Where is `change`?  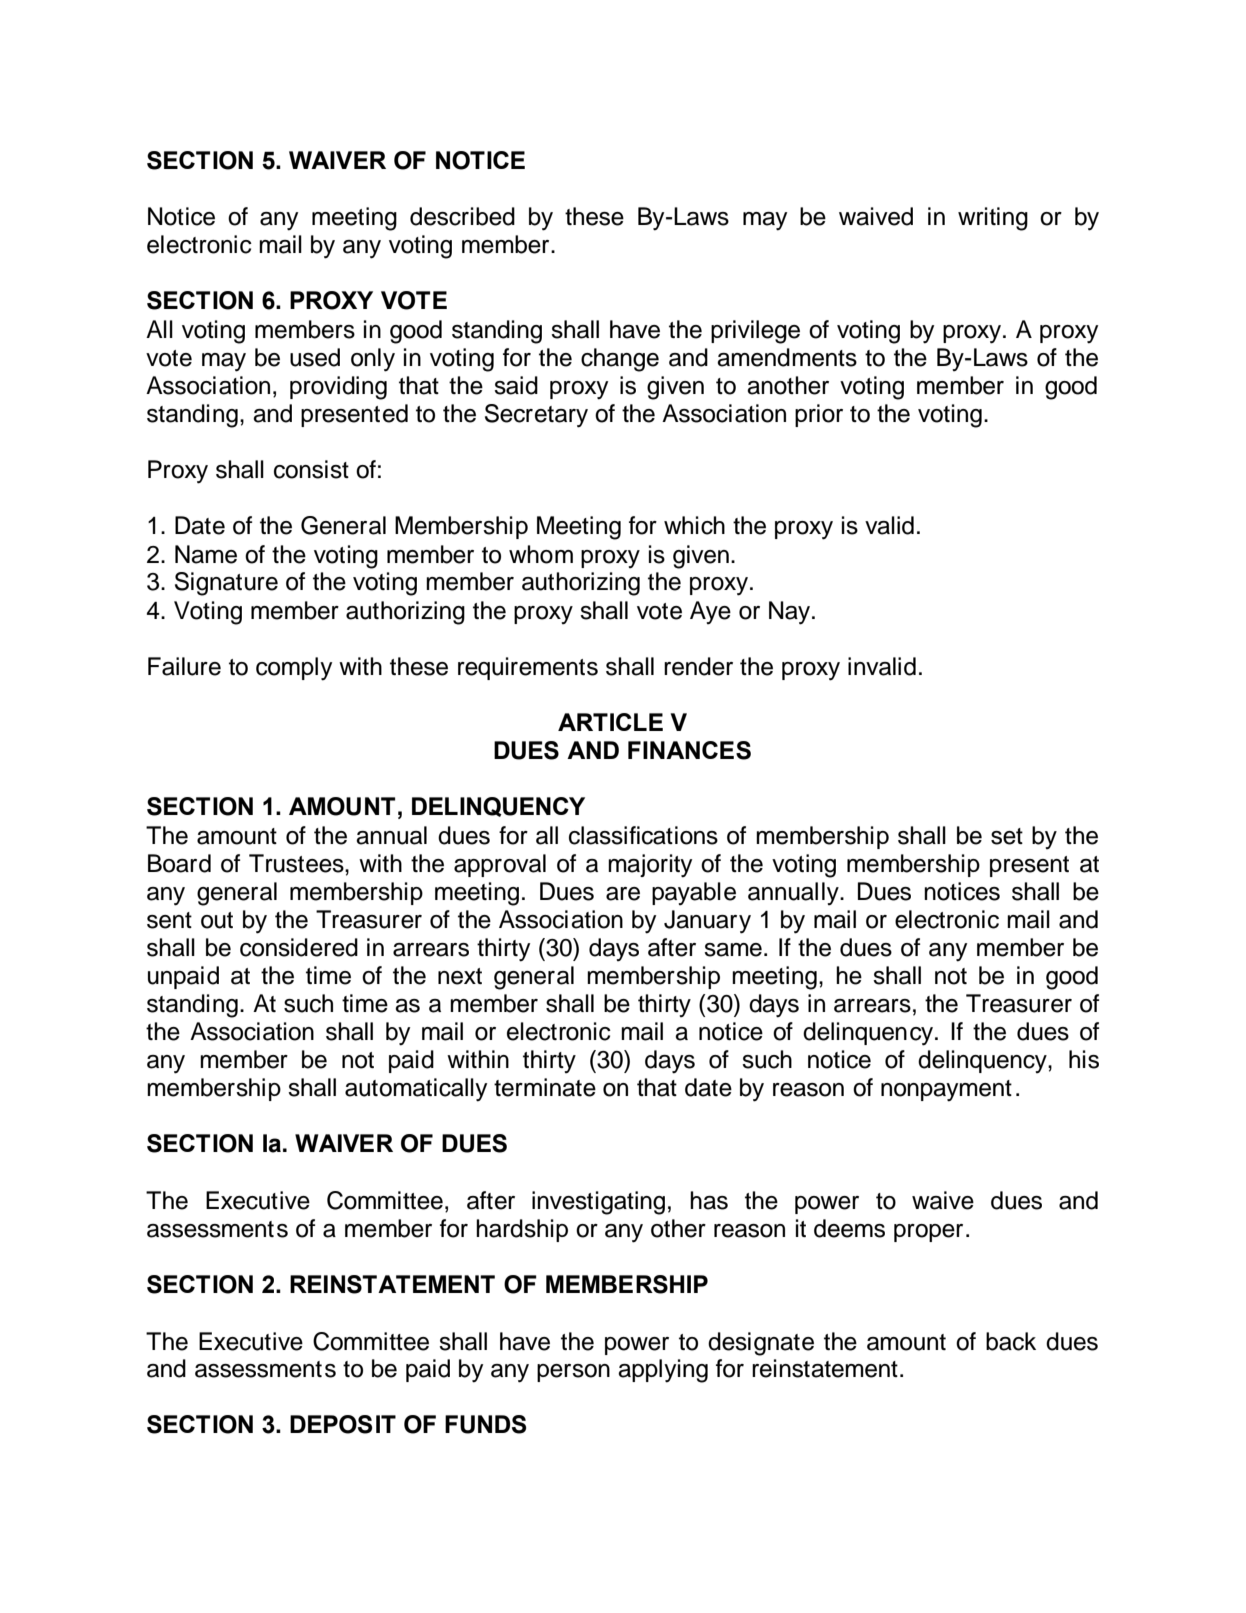 change is located at coordinates (620, 360).
